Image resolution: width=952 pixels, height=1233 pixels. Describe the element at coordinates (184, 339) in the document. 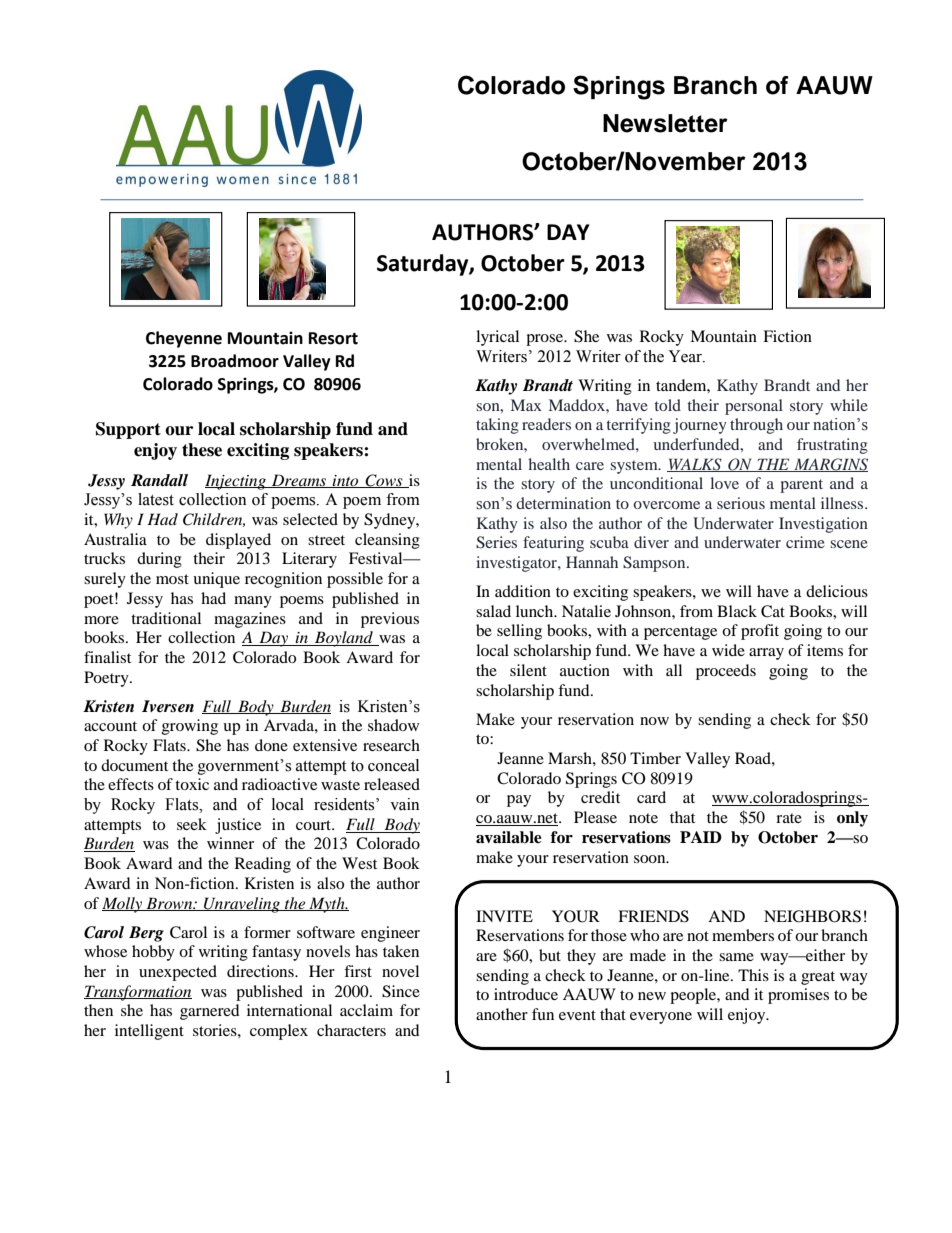

I see `Cheyenne` at that location.
